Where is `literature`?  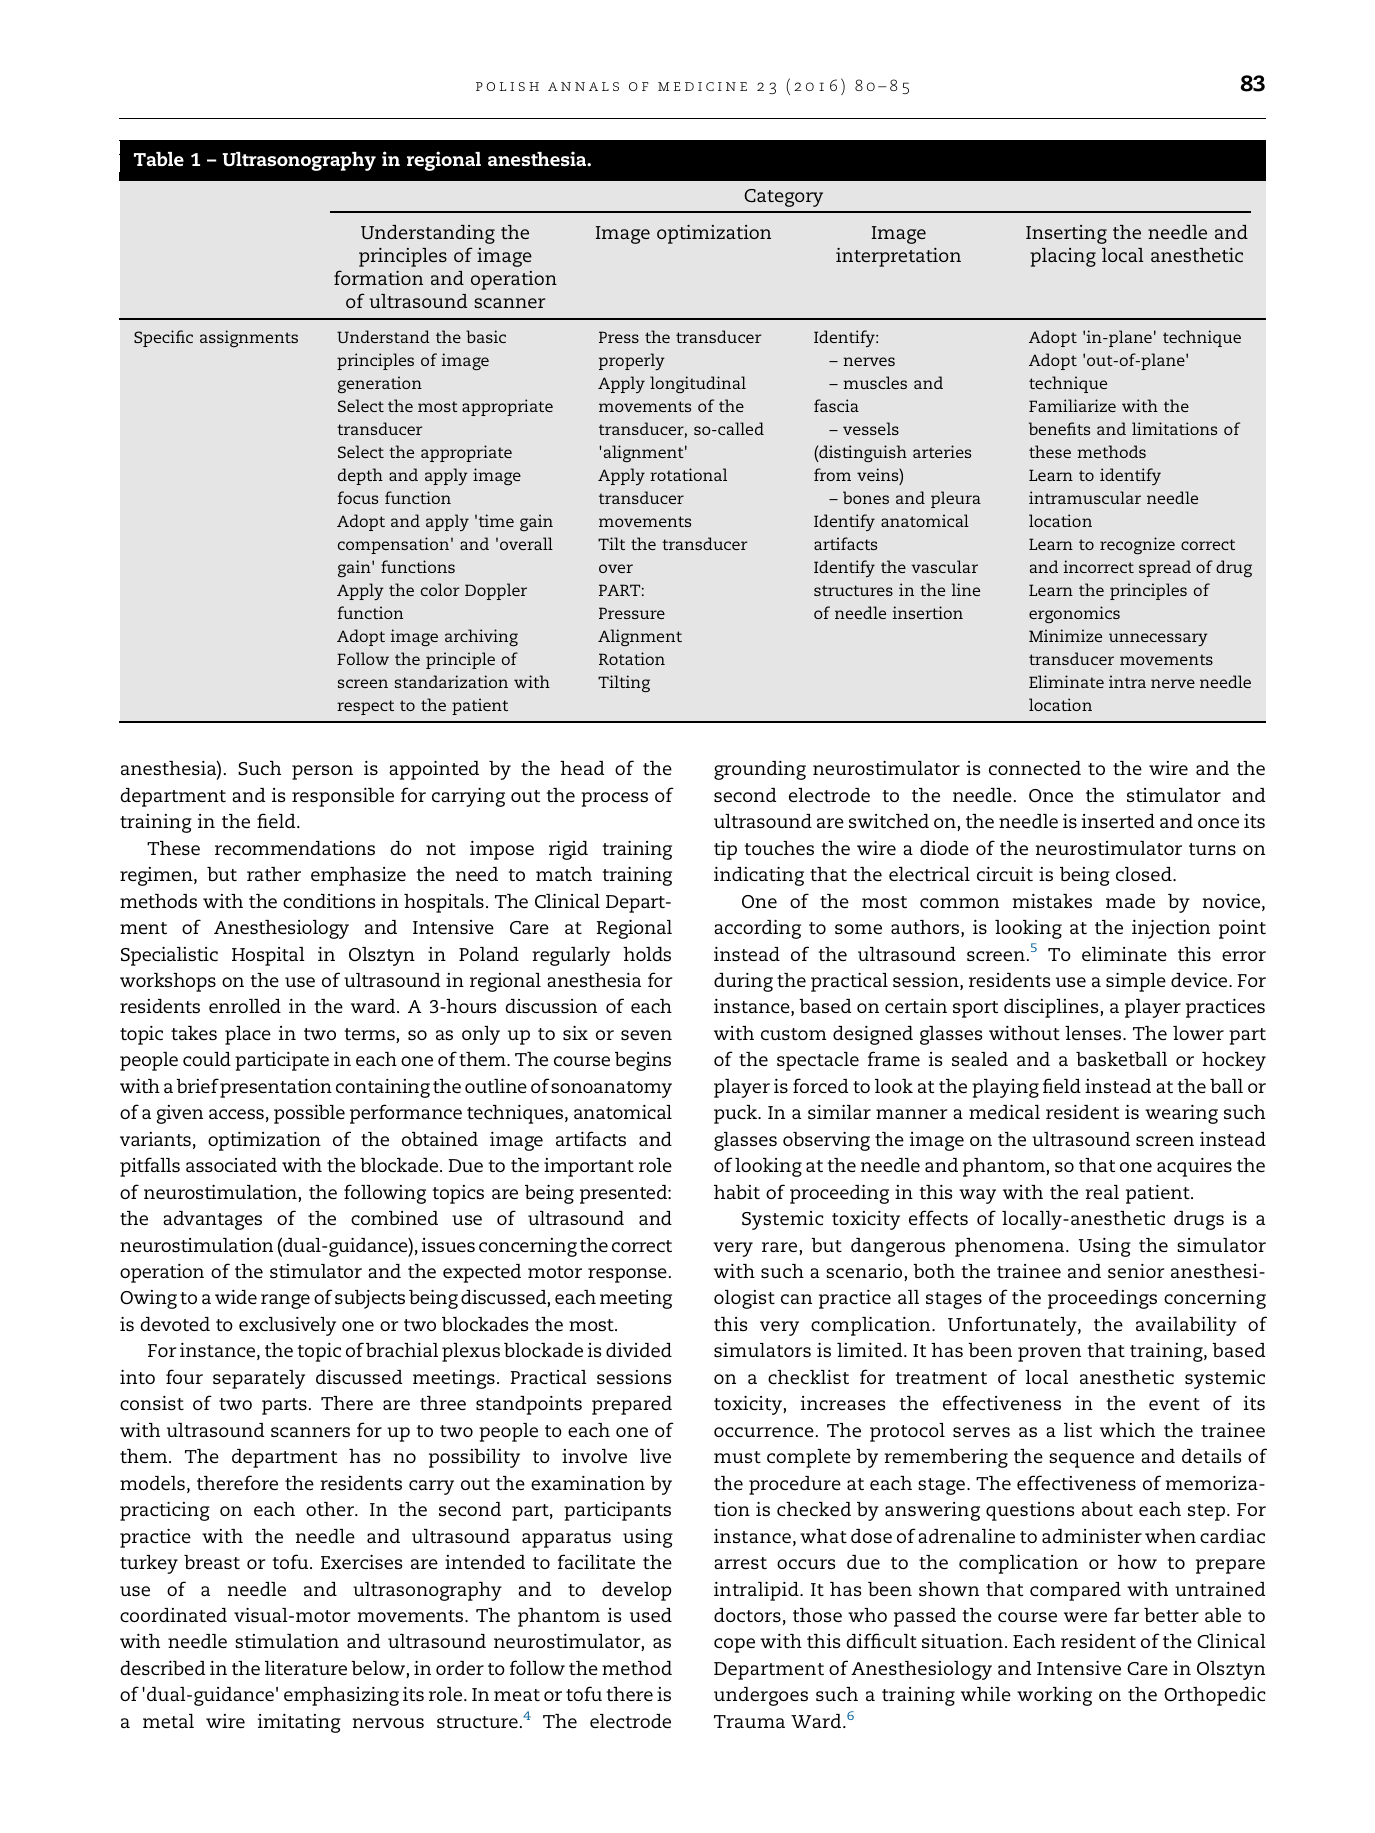
literature is located at coordinates (306, 1668).
